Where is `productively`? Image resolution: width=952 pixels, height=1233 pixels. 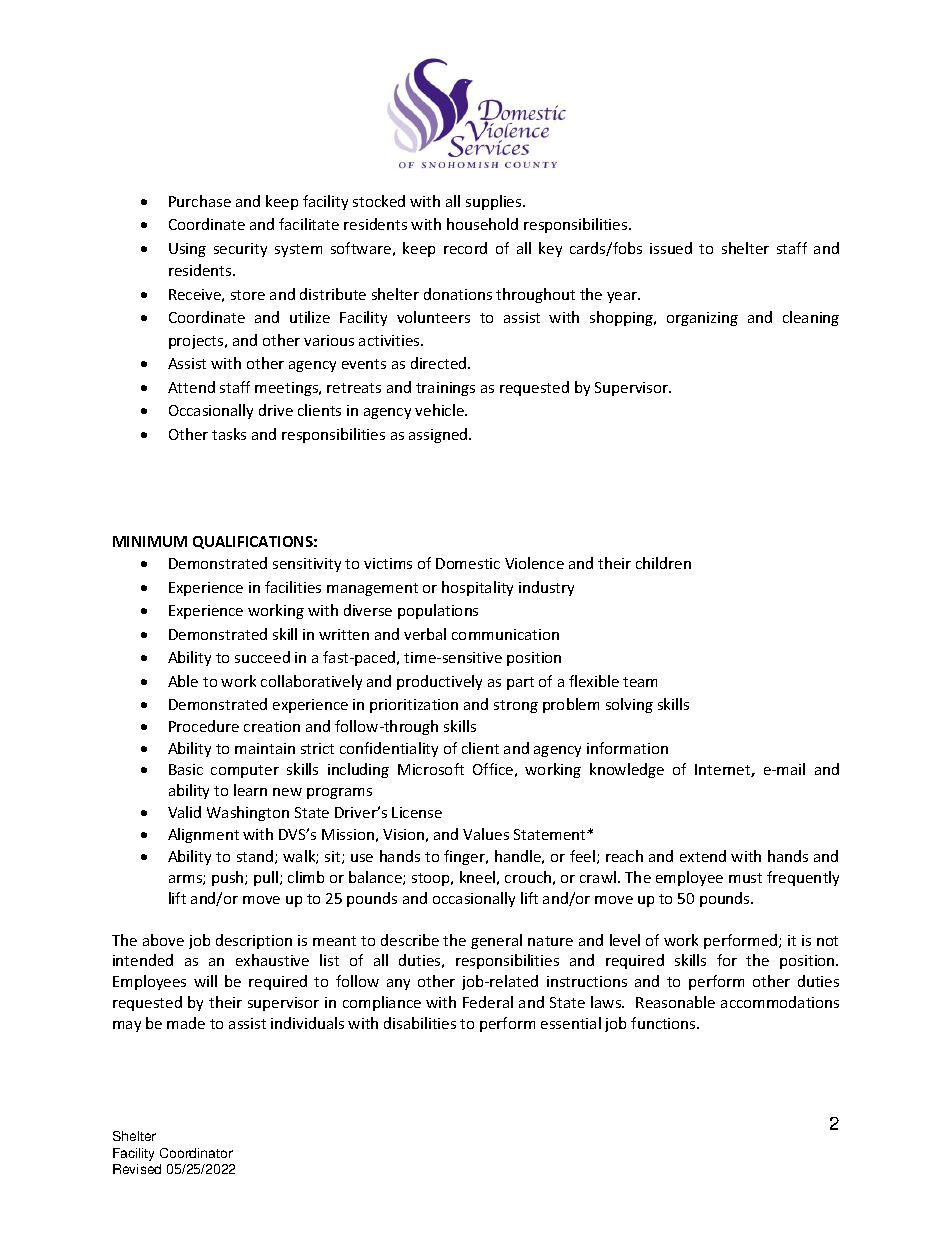
productively is located at coordinates (439, 682).
